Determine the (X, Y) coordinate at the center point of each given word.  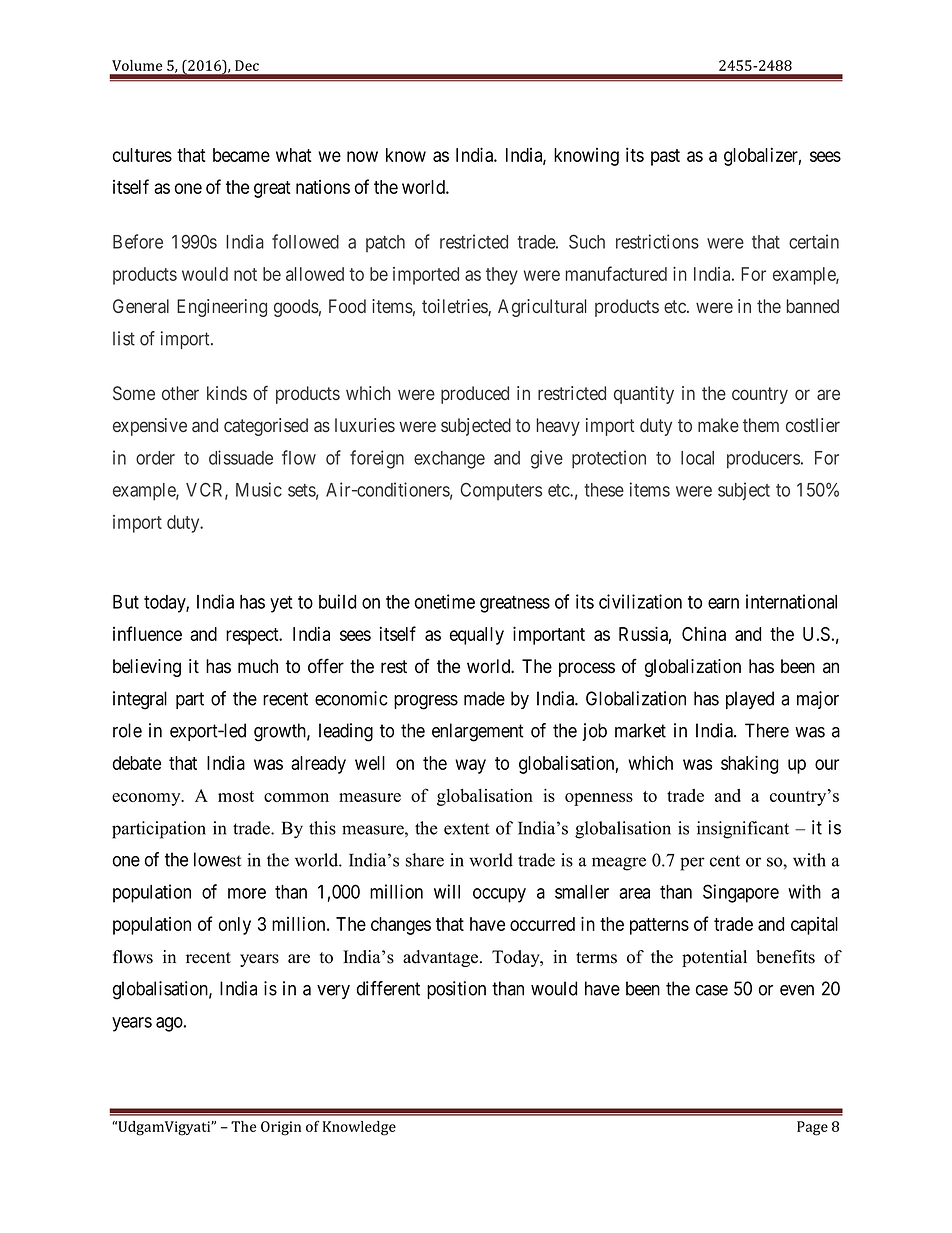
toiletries (455, 307)
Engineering (222, 308)
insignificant (743, 830)
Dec (247, 65)
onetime (445, 601)
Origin (281, 1128)
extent (466, 829)
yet (281, 604)
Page (812, 1128)
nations (323, 187)
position (456, 990)
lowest (217, 859)
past (665, 157)
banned (813, 306)
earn (723, 603)
